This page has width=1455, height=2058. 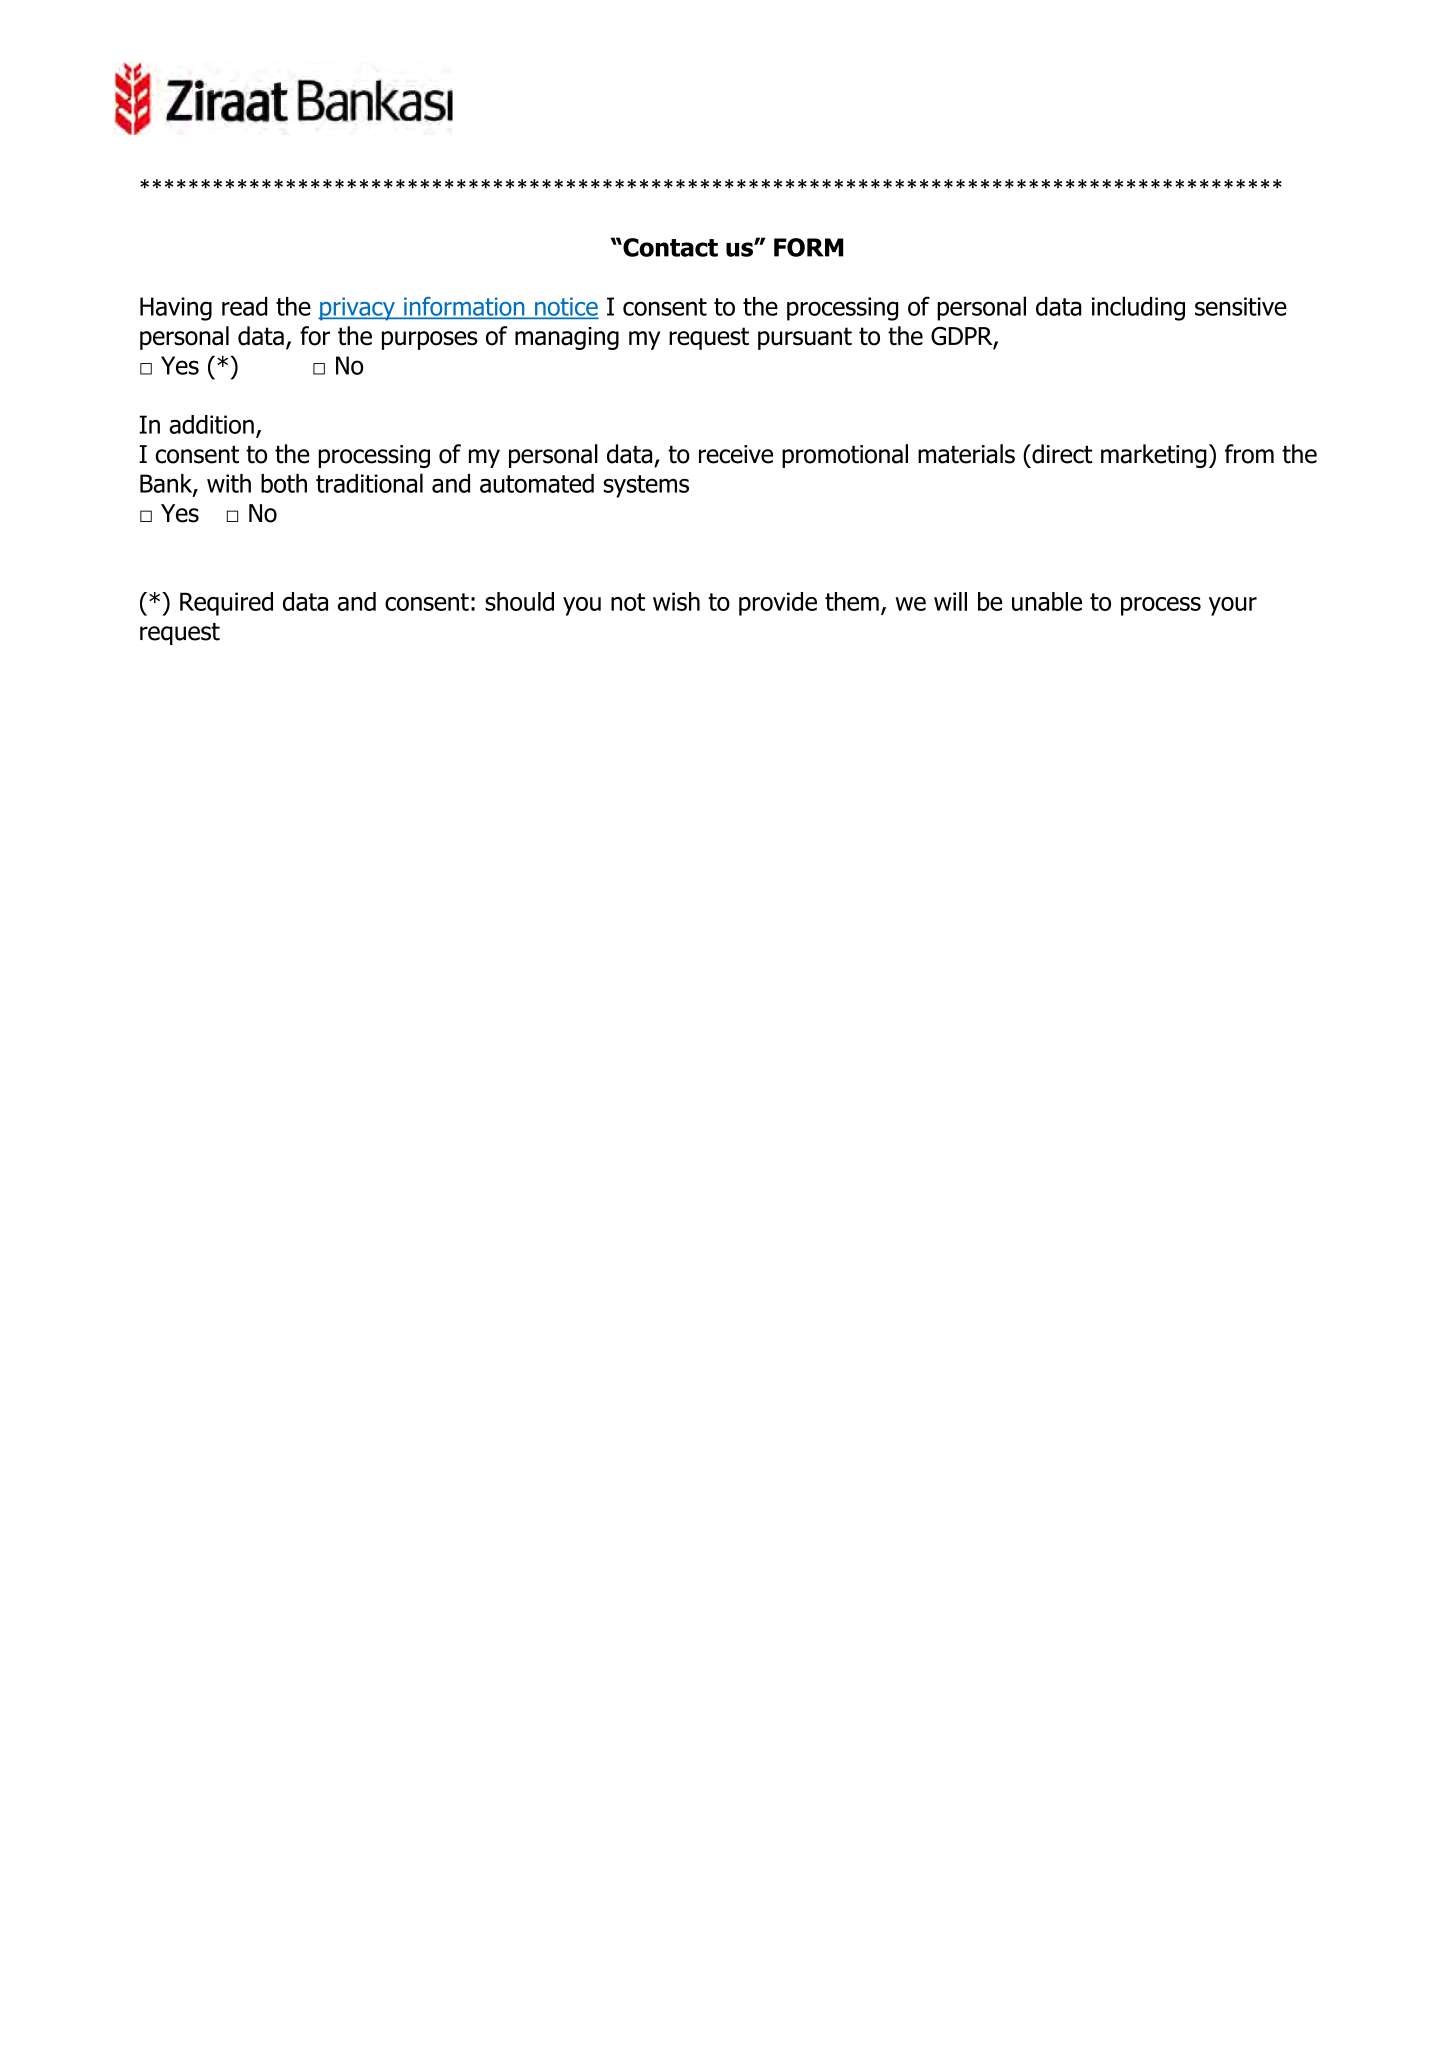 What do you see at coordinates (245, 306) in the page?
I see `read` at bounding box center [245, 306].
